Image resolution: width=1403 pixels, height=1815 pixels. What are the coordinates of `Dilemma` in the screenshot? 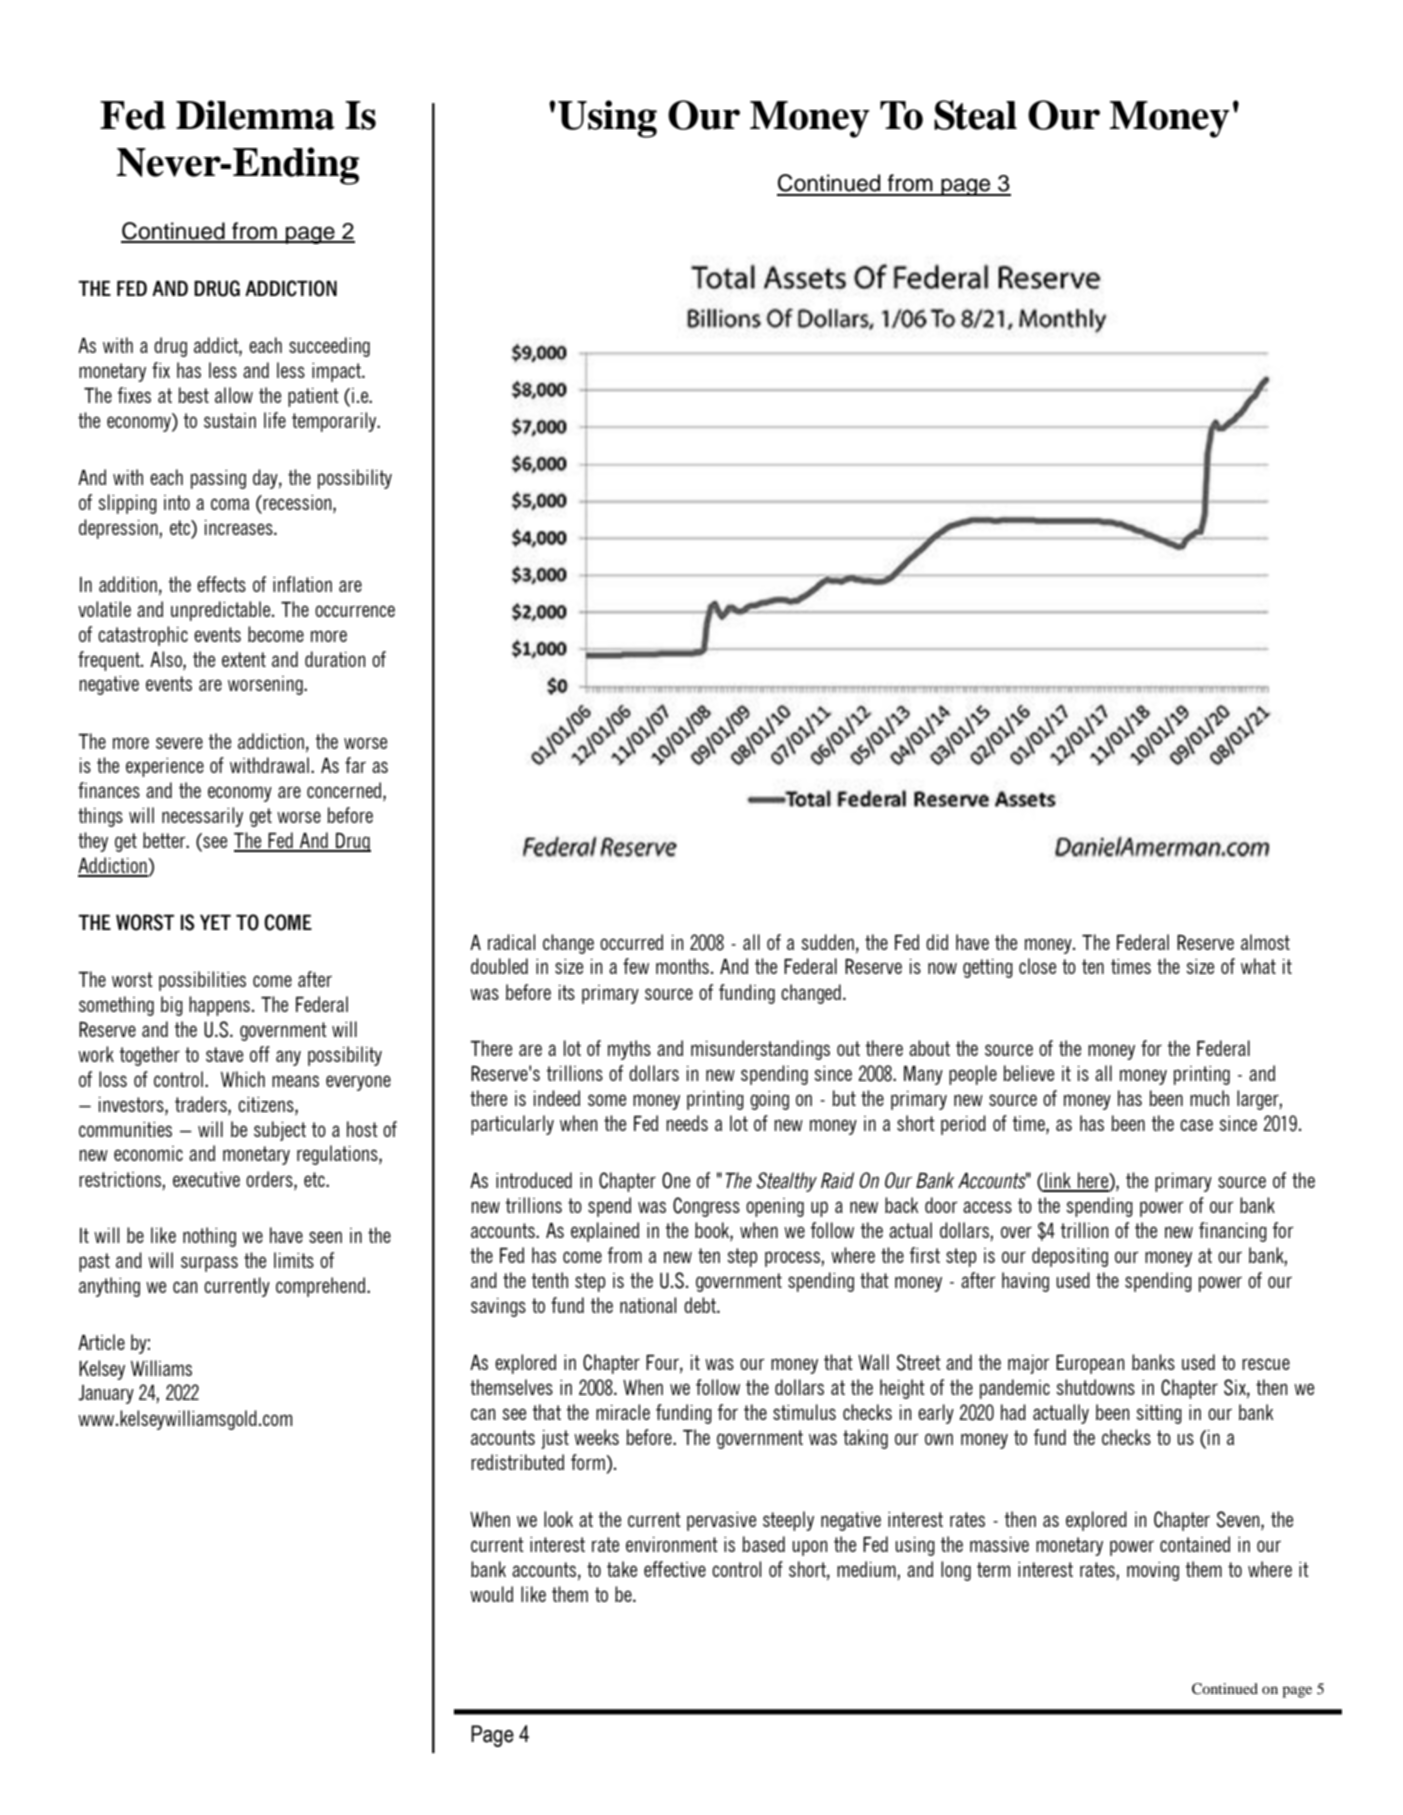 It's located at (255, 115).
